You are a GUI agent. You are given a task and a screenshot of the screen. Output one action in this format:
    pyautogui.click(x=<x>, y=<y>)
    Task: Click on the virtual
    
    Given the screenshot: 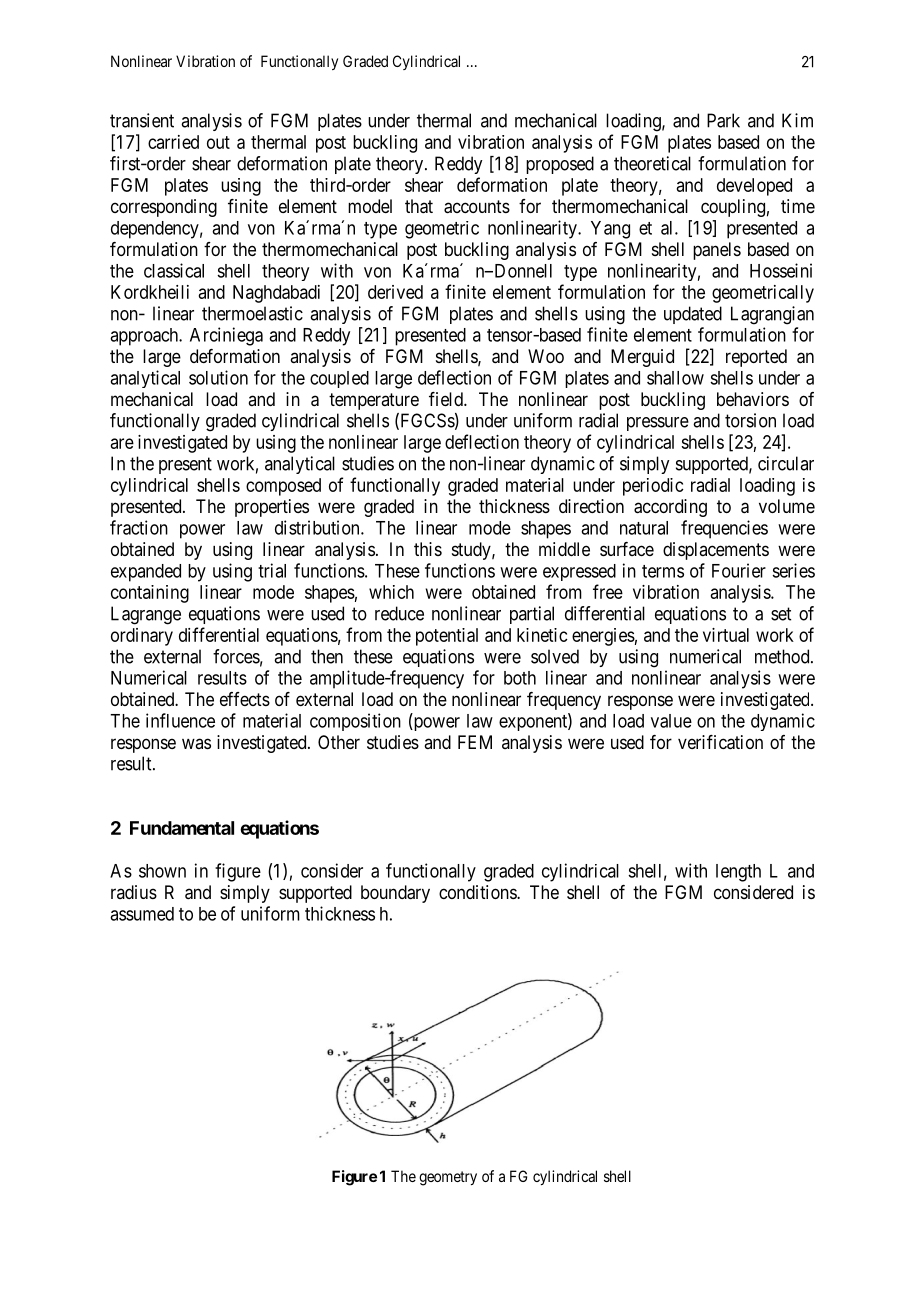 What is the action you would take?
    pyautogui.click(x=726, y=635)
